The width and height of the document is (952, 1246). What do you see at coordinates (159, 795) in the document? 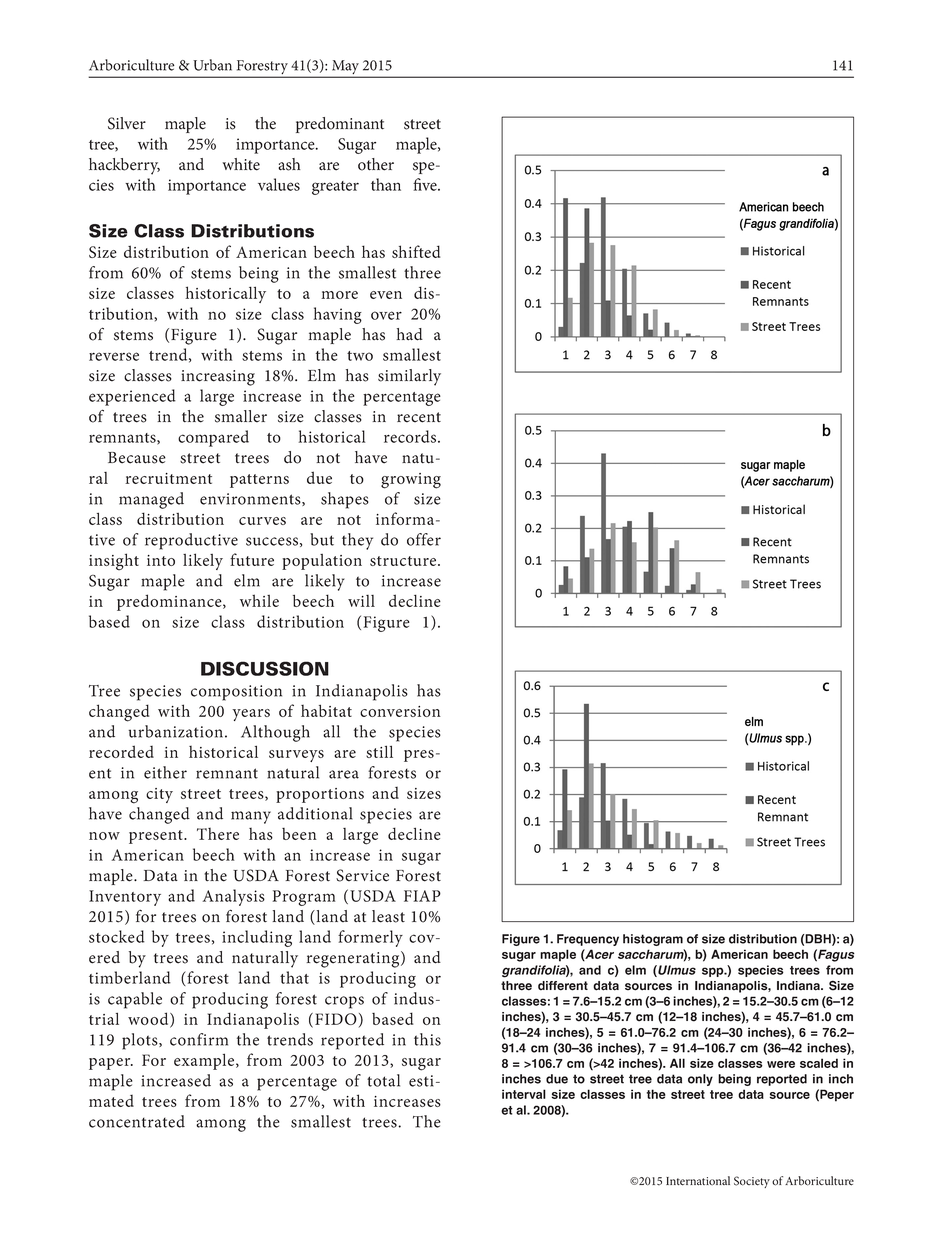
I see `city` at bounding box center [159, 795].
